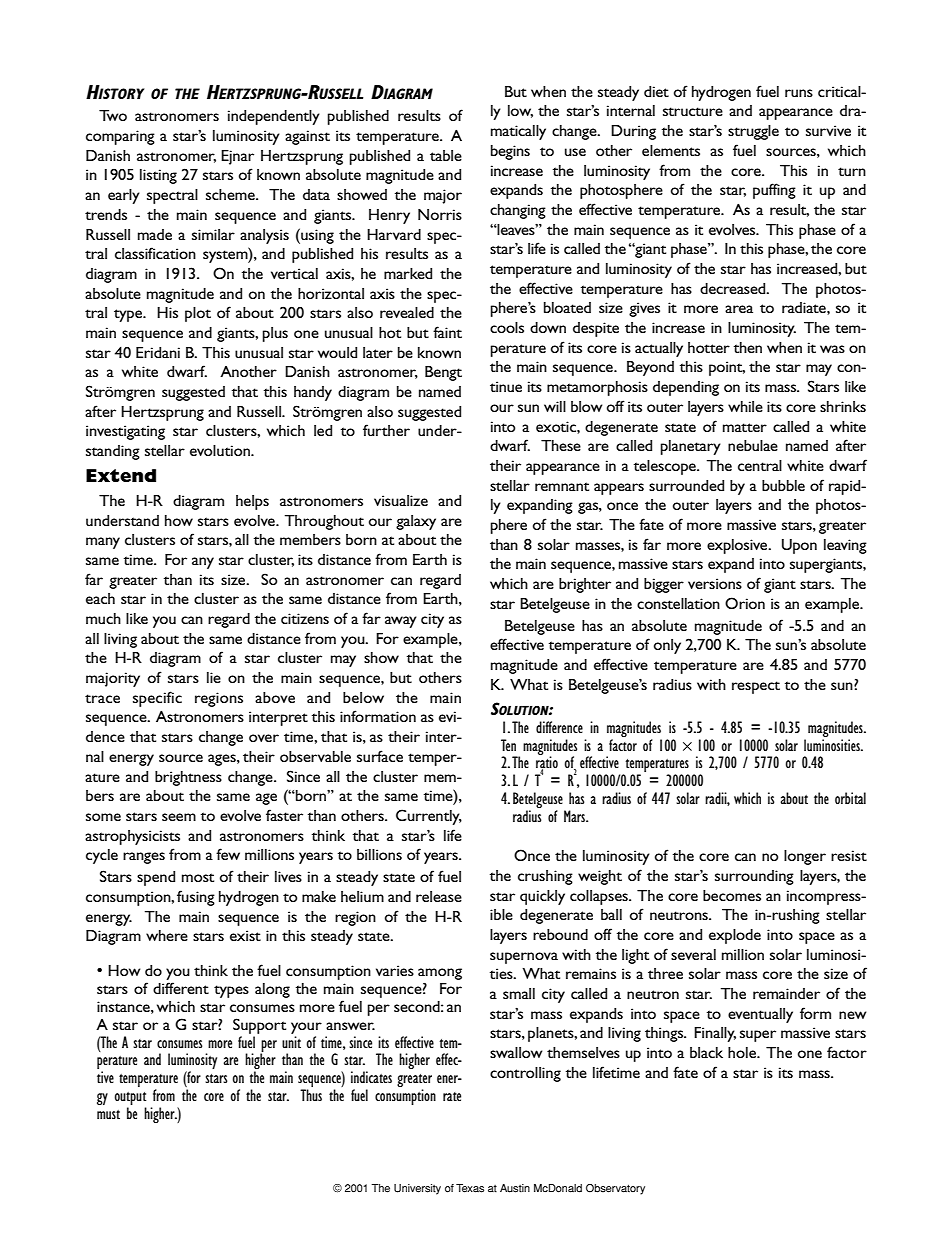  What do you see at coordinates (120, 137) in the screenshot?
I see `comparing` at bounding box center [120, 137].
